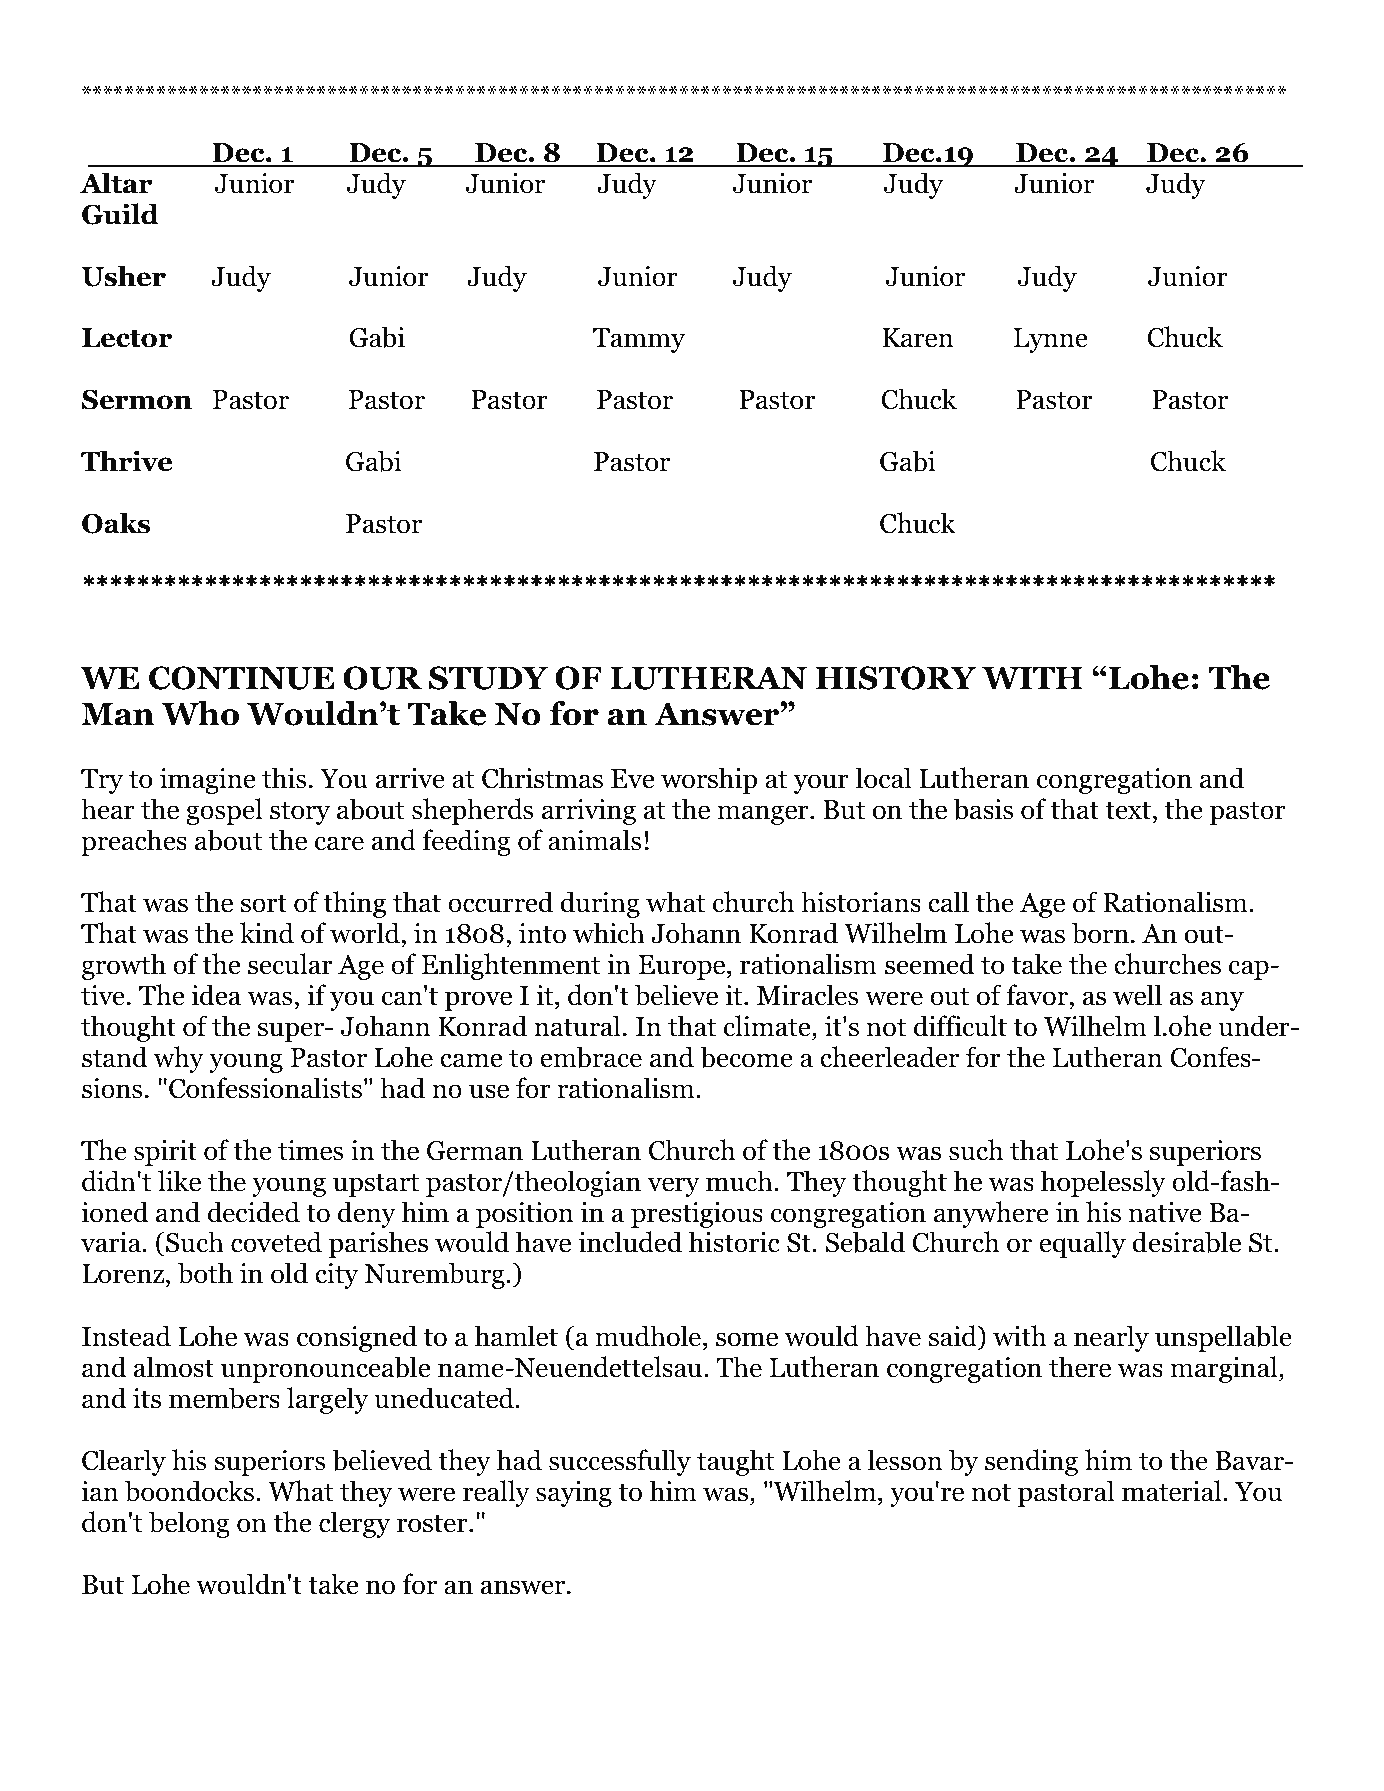  Describe the element at coordinates (594, 840) in the screenshot. I see `animals` at that location.
